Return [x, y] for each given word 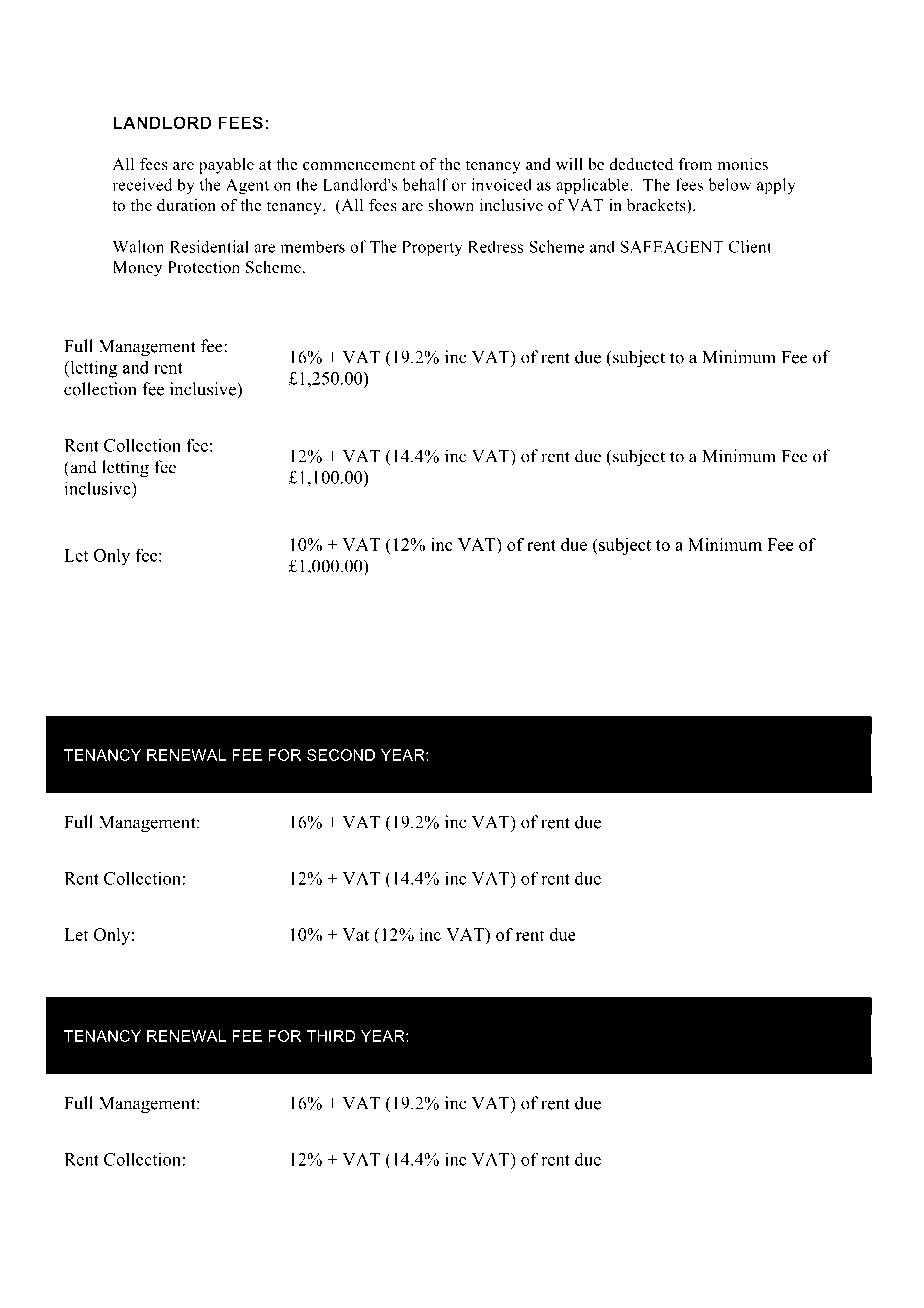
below [729, 184]
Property [432, 248]
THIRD [331, 1036]
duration [186, 205]
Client [750, 246]
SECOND [341, 755]
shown [451, 205]
